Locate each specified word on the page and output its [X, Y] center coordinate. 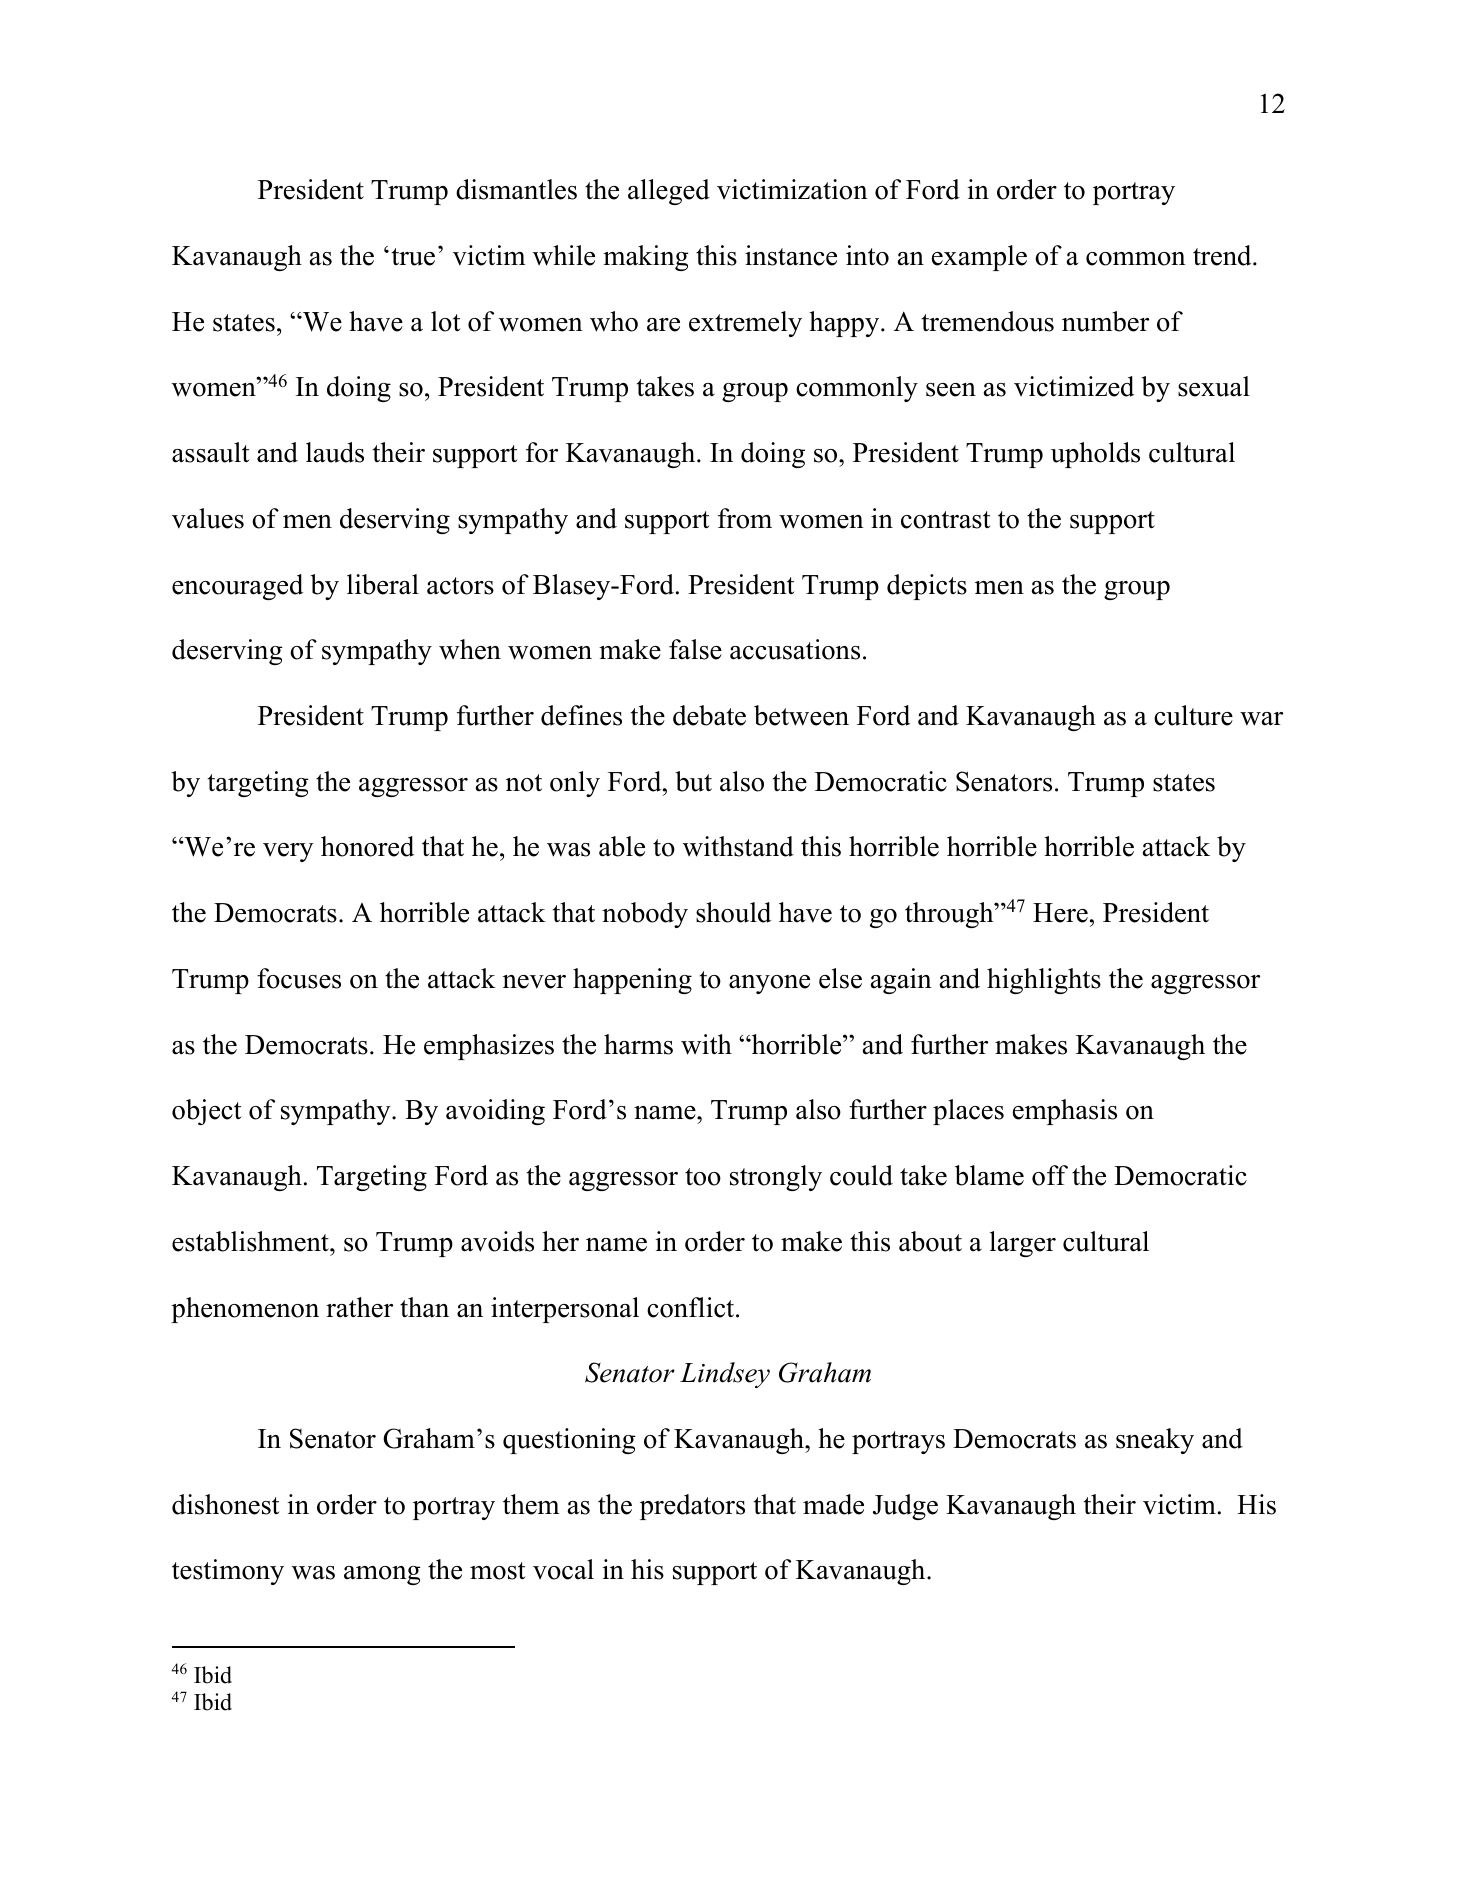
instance [791, 255]
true [413, 257]
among [382, 1575]
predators [692, 1507]
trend [1223, 255]
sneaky [1155, 1441]
